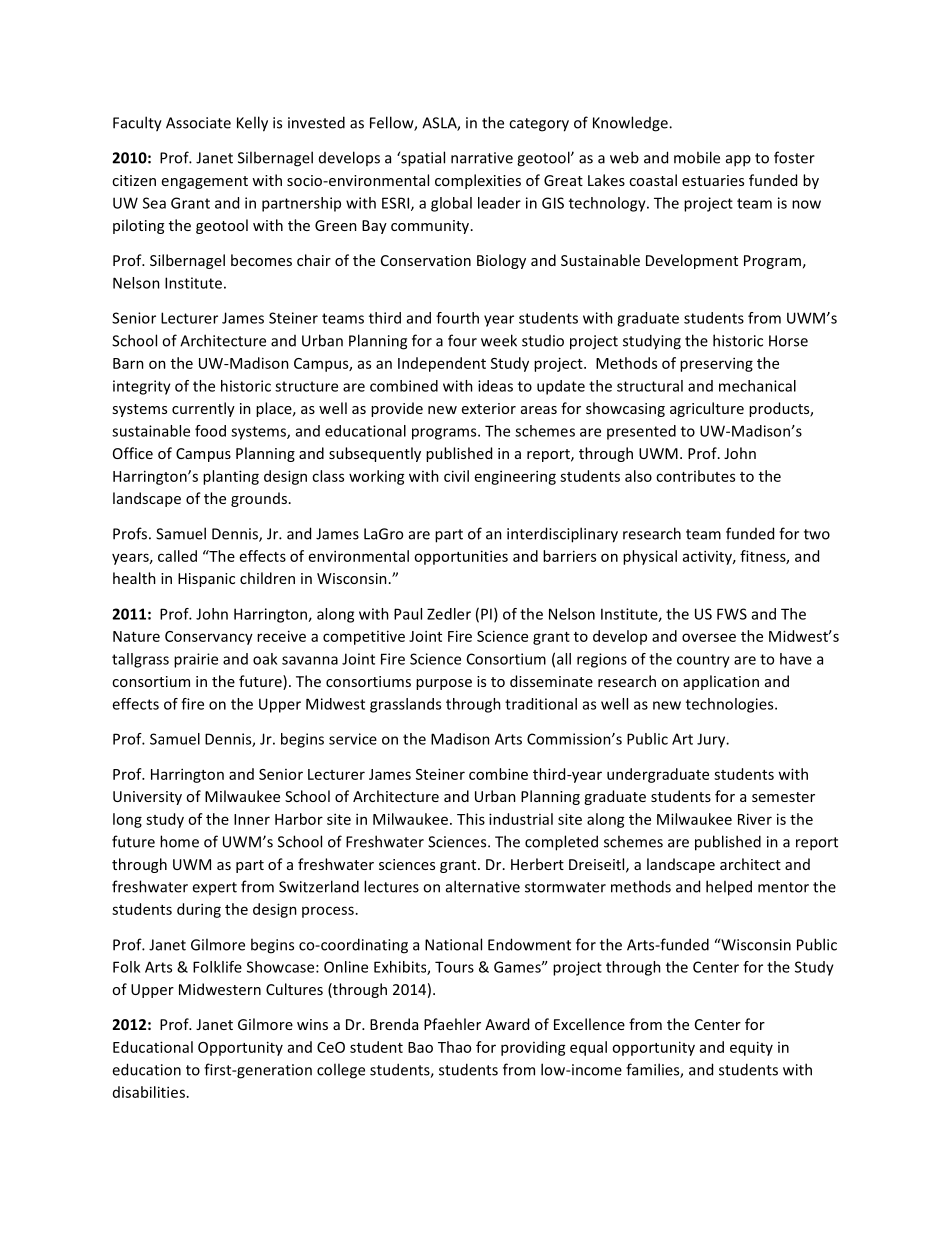 The image size is (952, 1233). I want to click on Hispanic, so click(206, 580).
